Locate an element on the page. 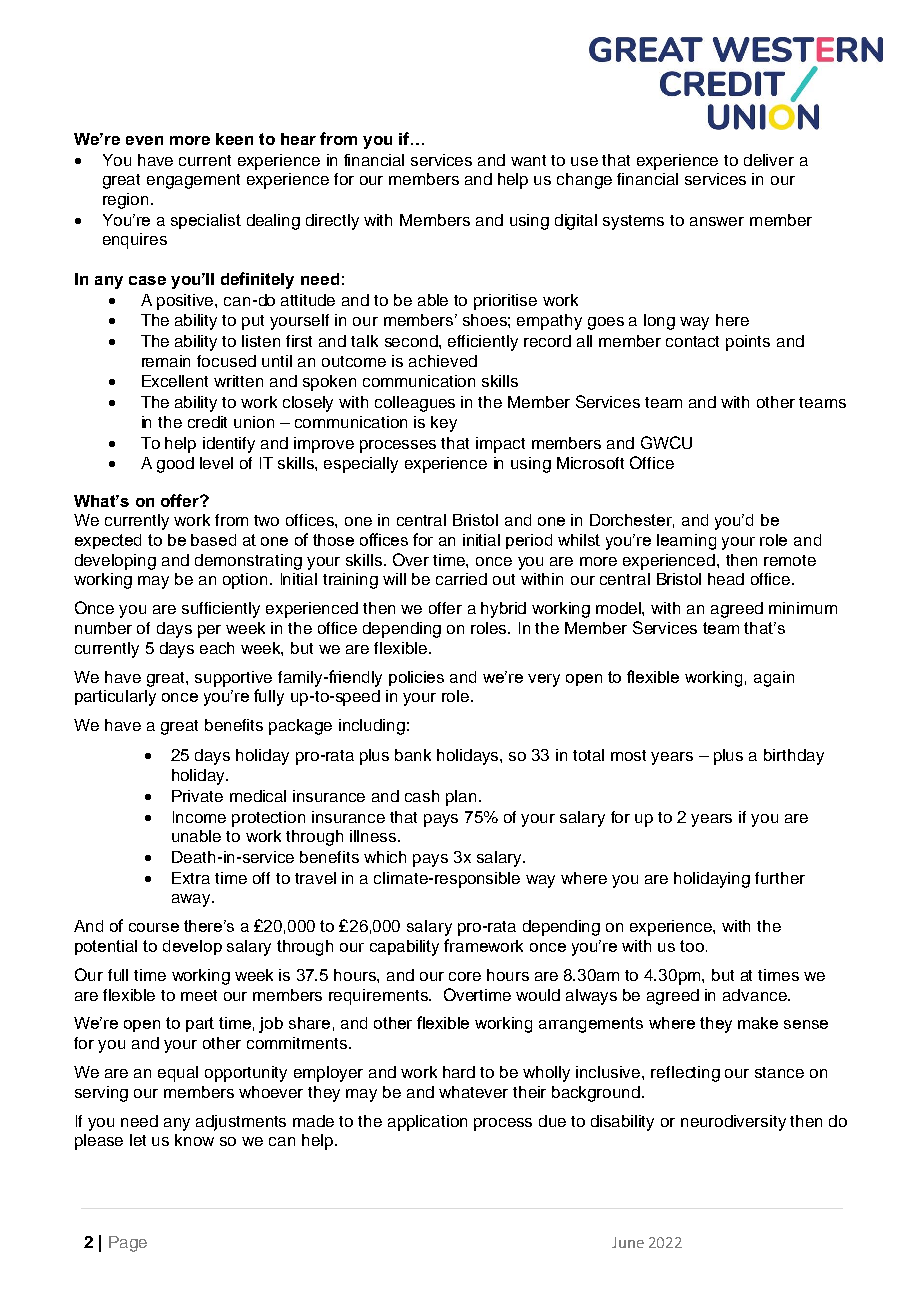 The height and width of the page is (1307, 924). engagement is located at coordinates (193, 181).
